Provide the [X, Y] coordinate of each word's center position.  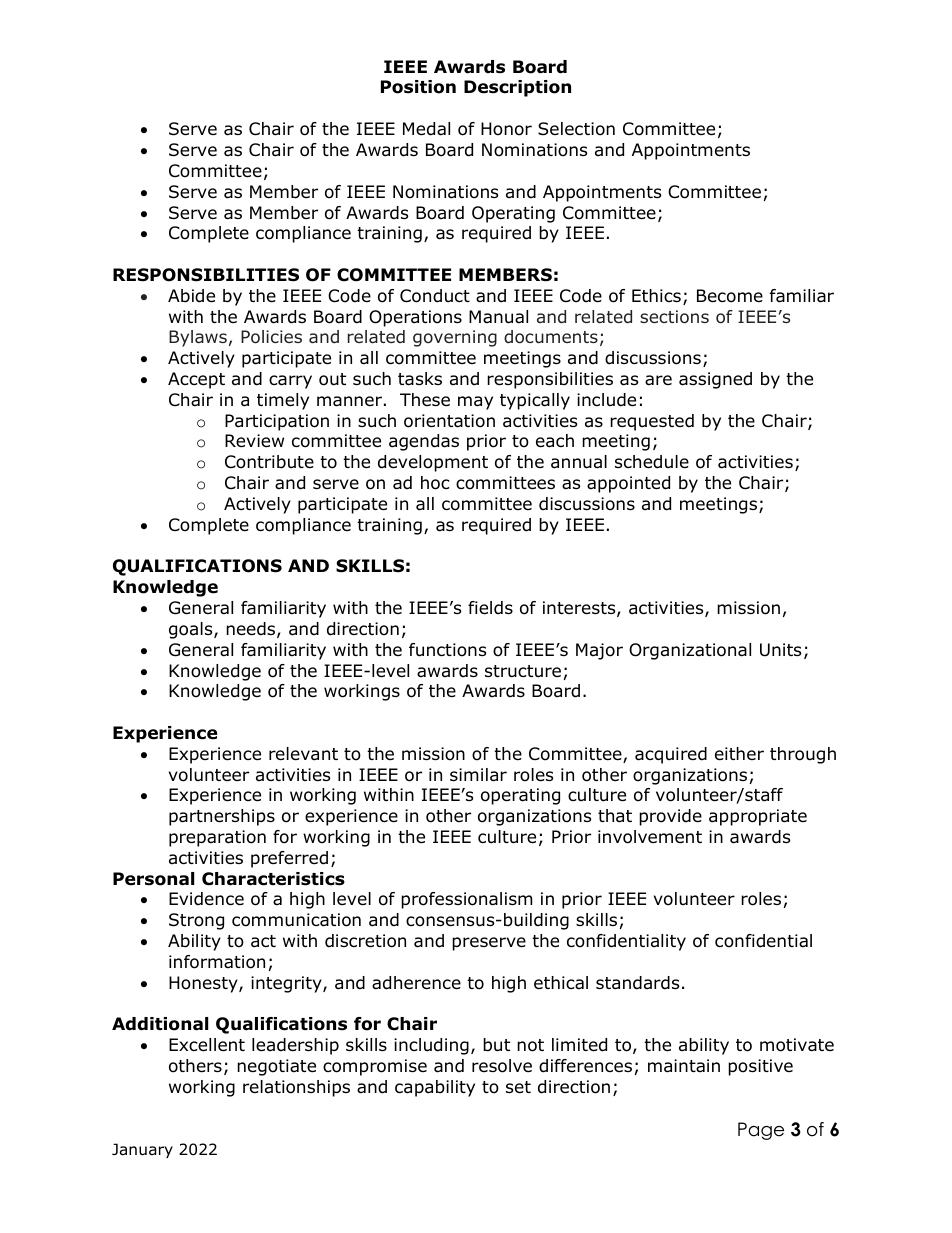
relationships [296, 1088]
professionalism [466, 900]
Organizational [690, 651]
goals [192, 630]
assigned [715, 380]
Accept [196, 380]
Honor [506, 129]
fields [490, 608]
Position [418, 87]
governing [455, 338]
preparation [217, 838]
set [518, 1087]
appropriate [758, 817]
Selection [576, 129]
